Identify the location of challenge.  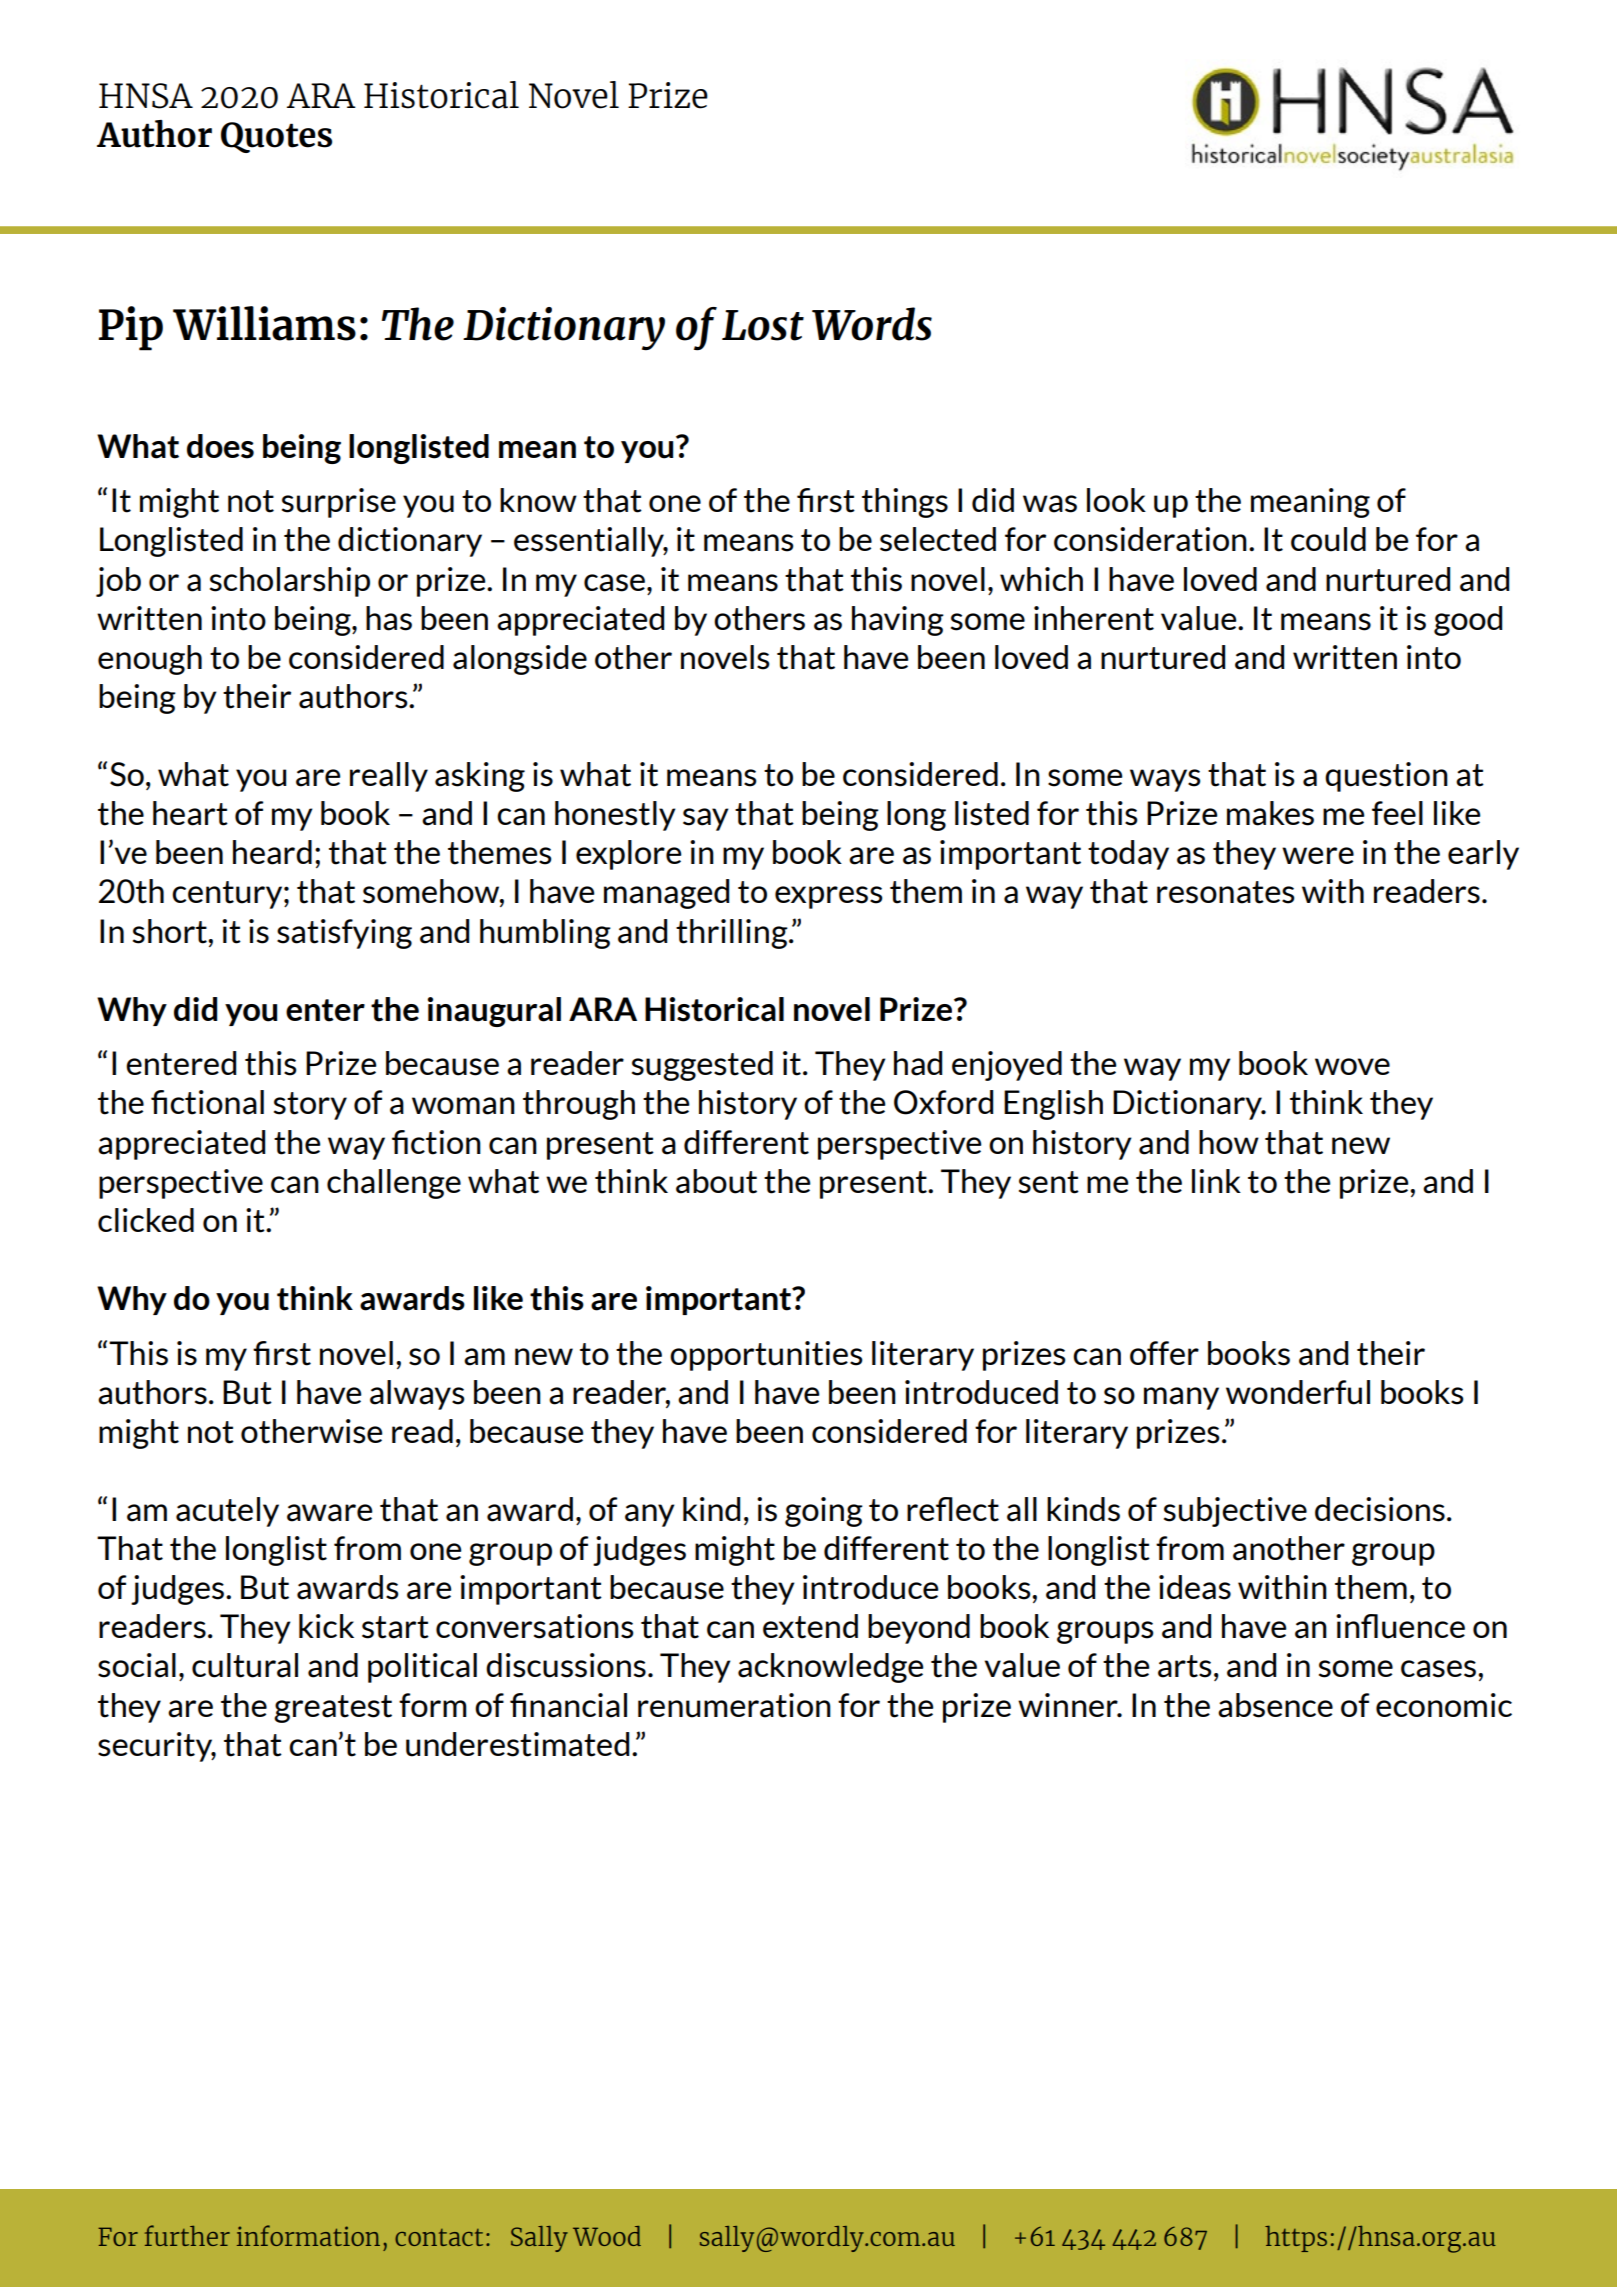
(394, 1184).
